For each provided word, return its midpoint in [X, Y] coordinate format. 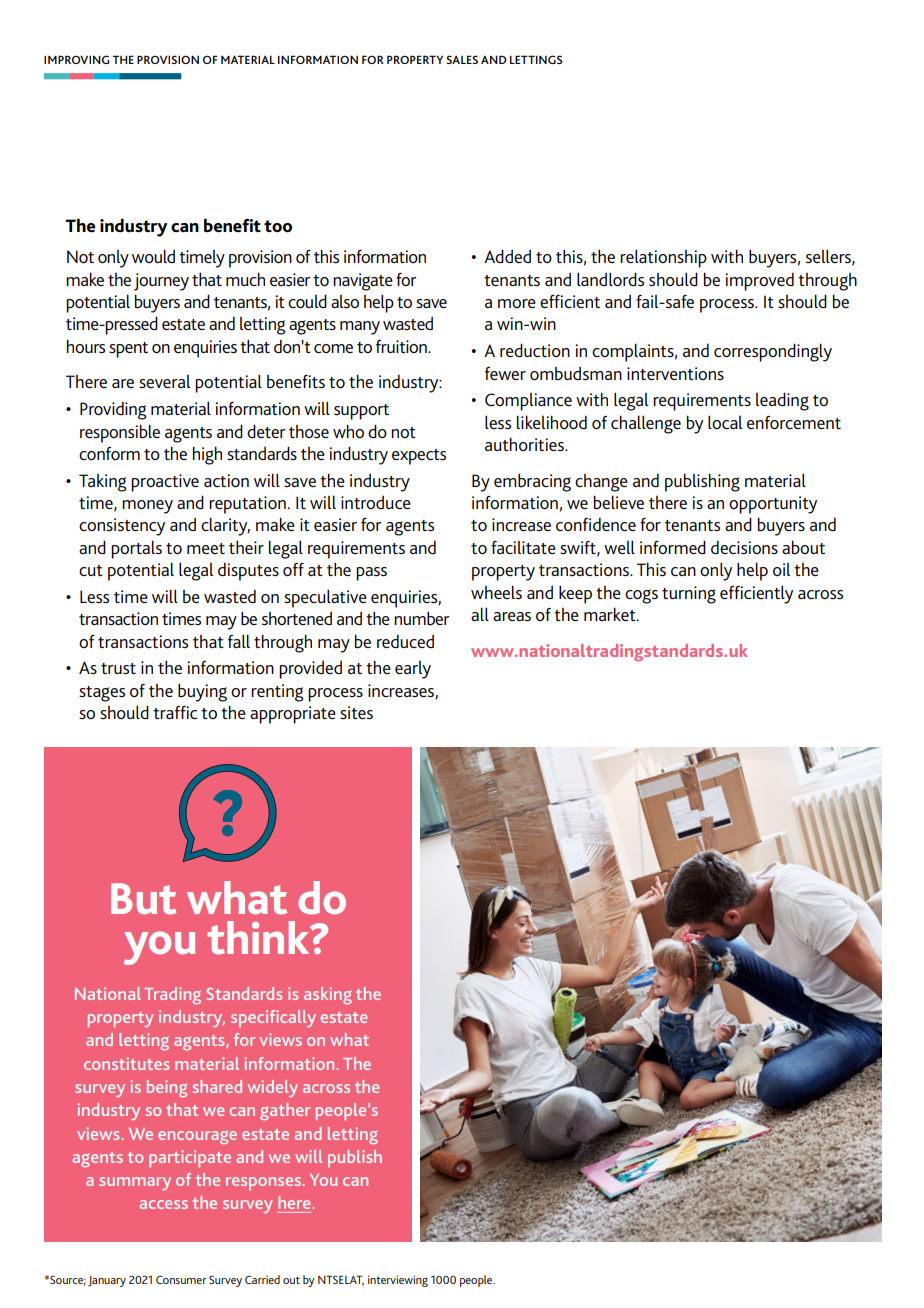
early [413, 670]
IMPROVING [76, 59]
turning [689, 595]
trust [118, 668]
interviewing [398, 1281]
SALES [462, 59]
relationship [663, 258]
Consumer [181, 1279]
